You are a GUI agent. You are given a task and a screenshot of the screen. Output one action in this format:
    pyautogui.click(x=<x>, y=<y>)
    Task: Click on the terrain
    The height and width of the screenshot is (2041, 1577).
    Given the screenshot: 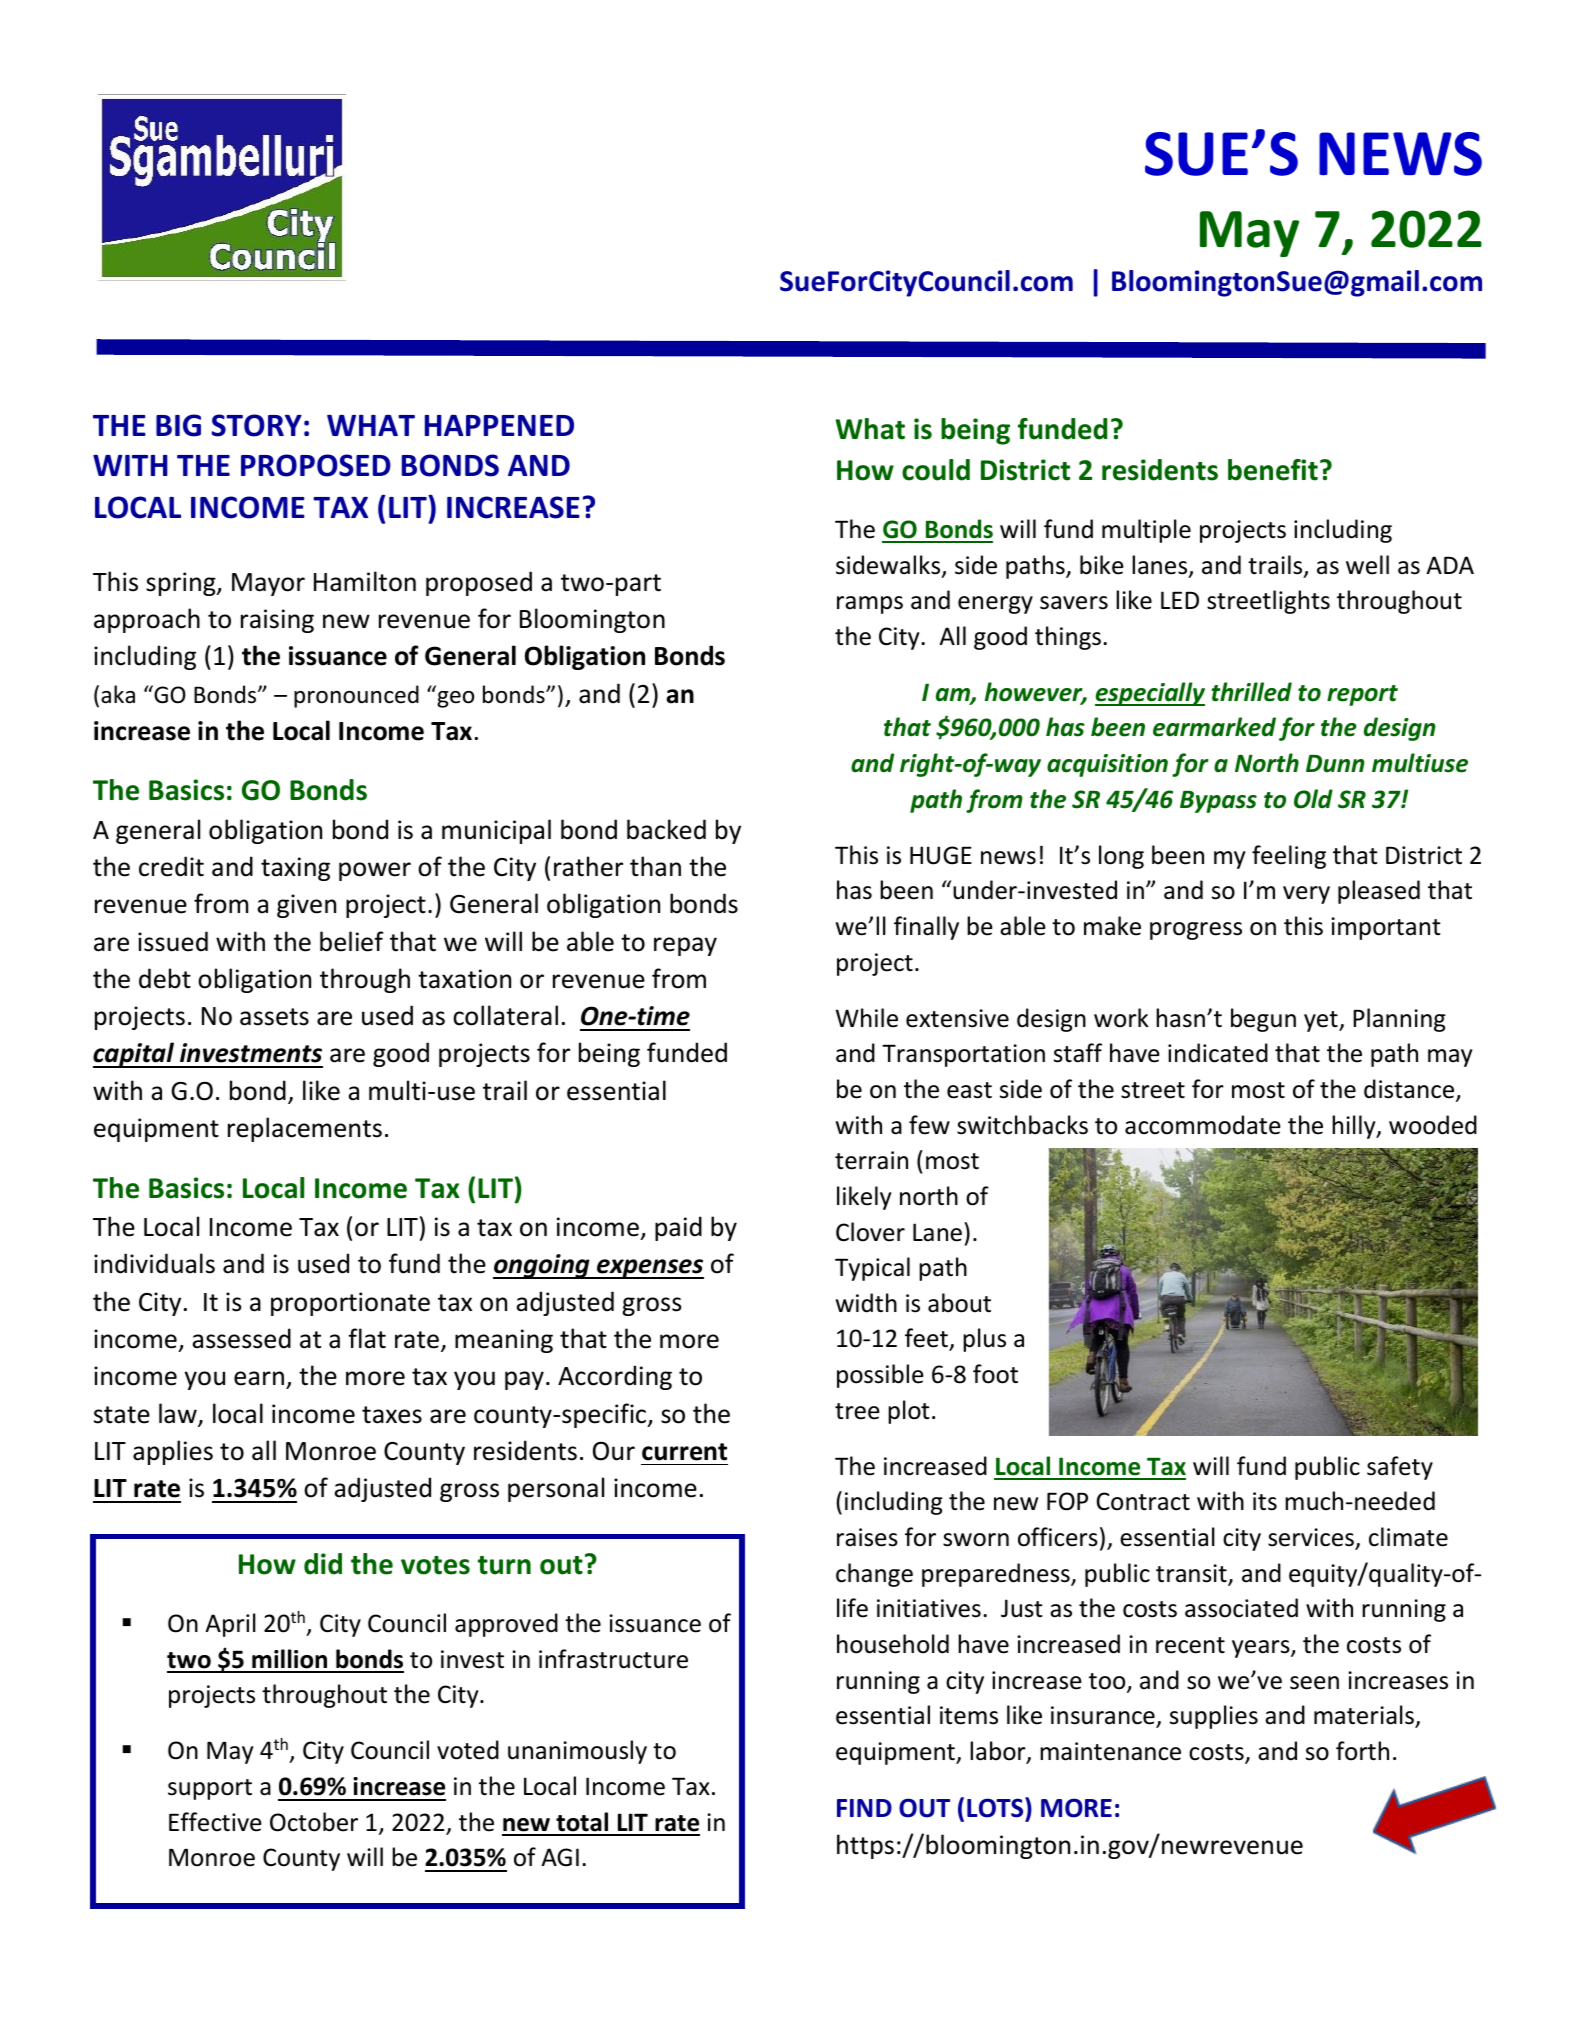 What is the action you would take?
    pyautogui.click(x=871, y=1160)
